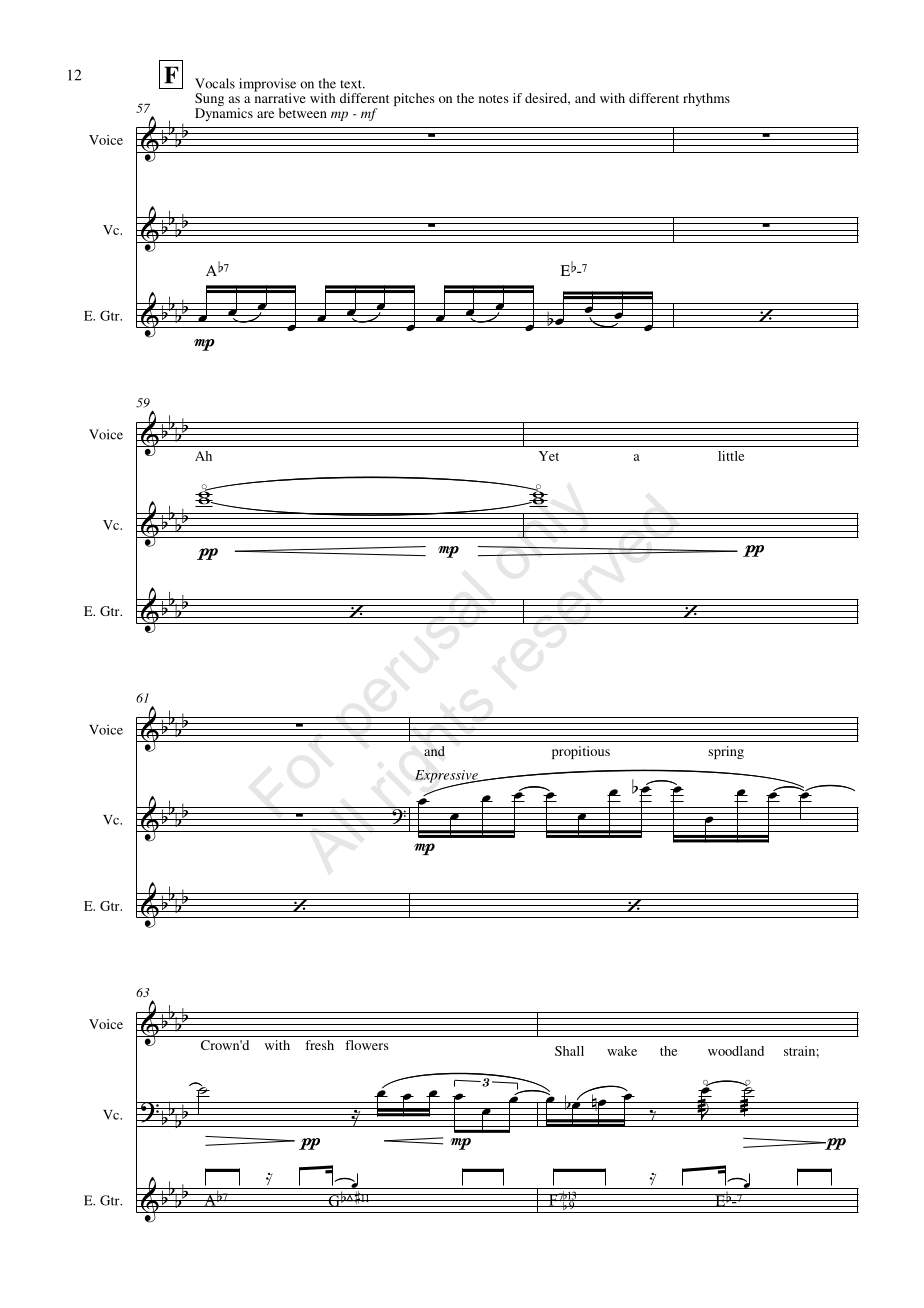 This image has height=1308, width=924. Describe the element at coordinates (581, 752) in the image. I see `propitious` at that location.
